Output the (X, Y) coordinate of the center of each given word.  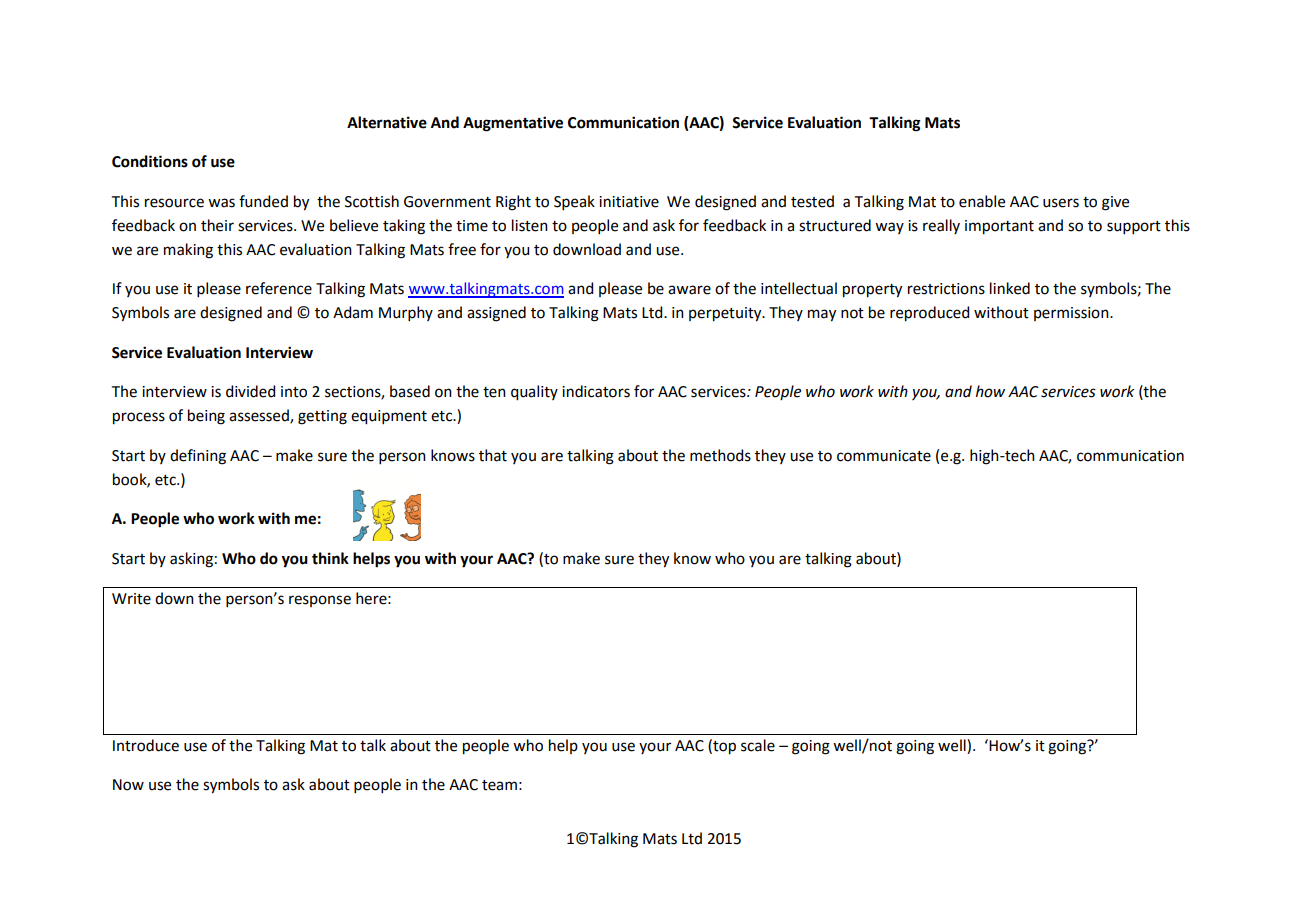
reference (279, 288)
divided (250, 391)
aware (689, 290)
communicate (884, 456)
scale (758, 745)
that (493, 455)
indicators (596, 391)
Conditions (150, 161)
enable (982, 201)
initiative (629, 202)
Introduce (146, 745)
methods (720, 455)
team (499, 785)
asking (191, 560)
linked (1010, 288)
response (320, 601)
